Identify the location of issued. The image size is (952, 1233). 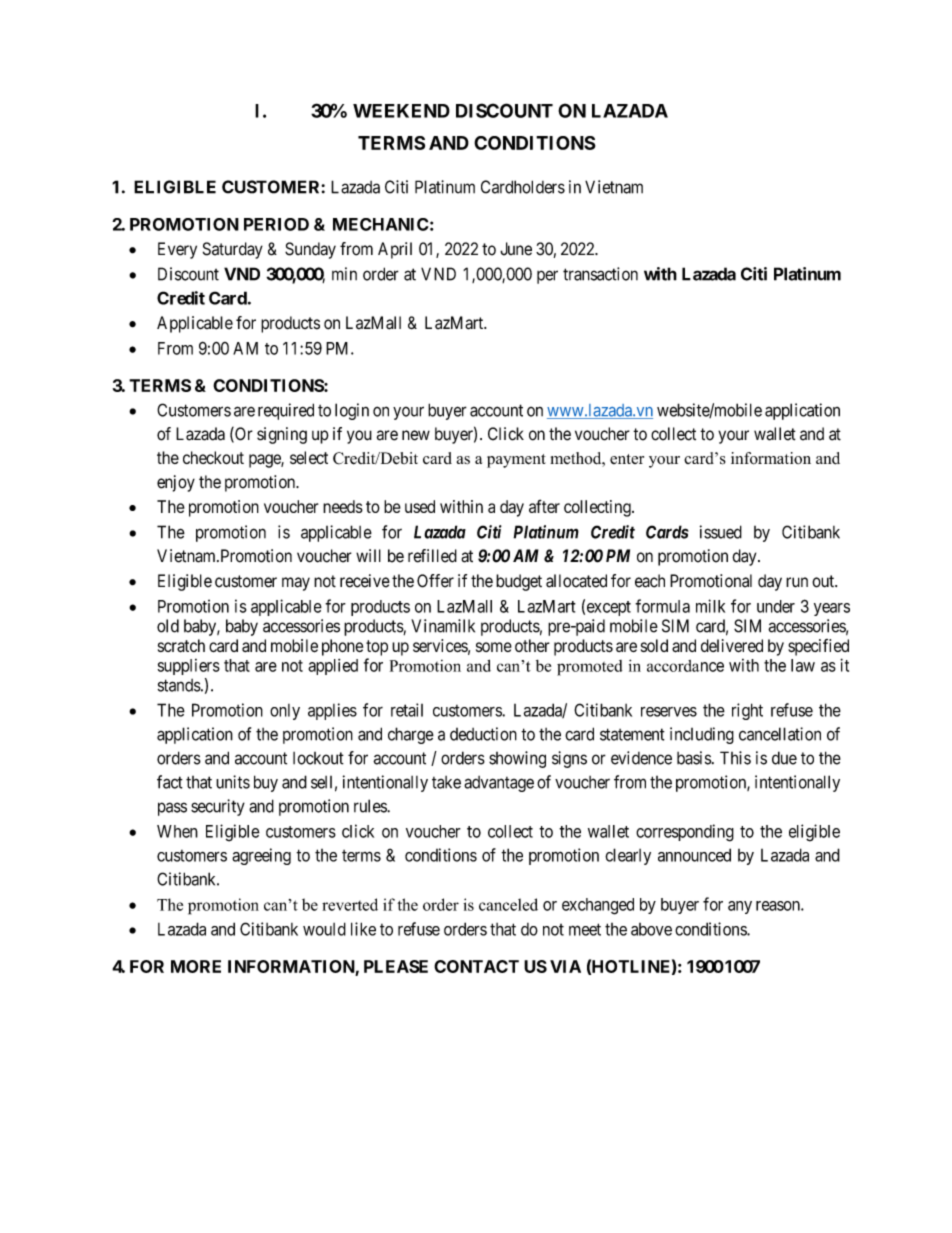
(721, 532).
